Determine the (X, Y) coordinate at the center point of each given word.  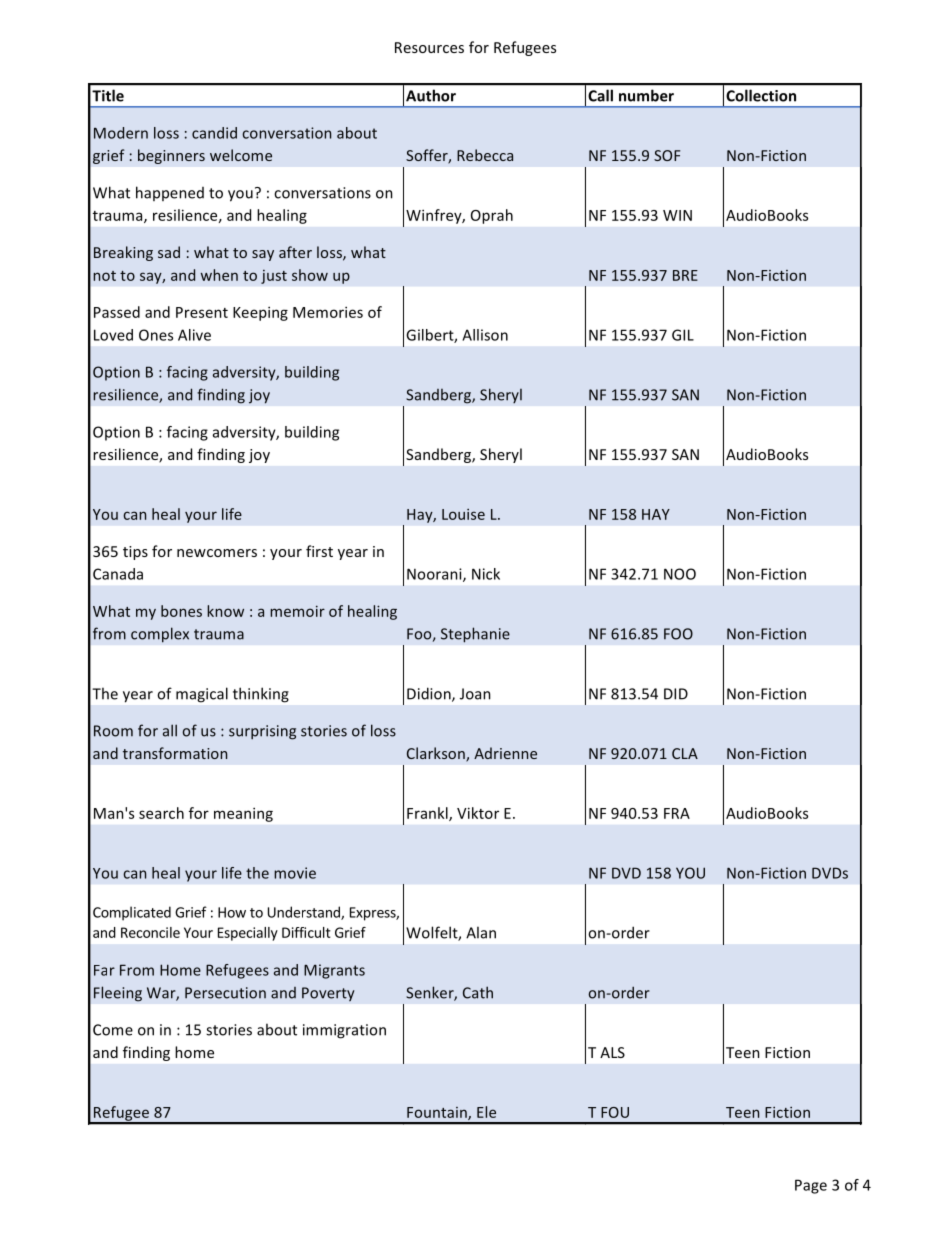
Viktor (478, 813)
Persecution (225, 993)
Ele (486, 1112)
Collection (761, 95)
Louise (463, 514)
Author (431, 95)
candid (214, 133)
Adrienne (505, 753)
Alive (194, 335)
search (161, 813)
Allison (485, 335)
